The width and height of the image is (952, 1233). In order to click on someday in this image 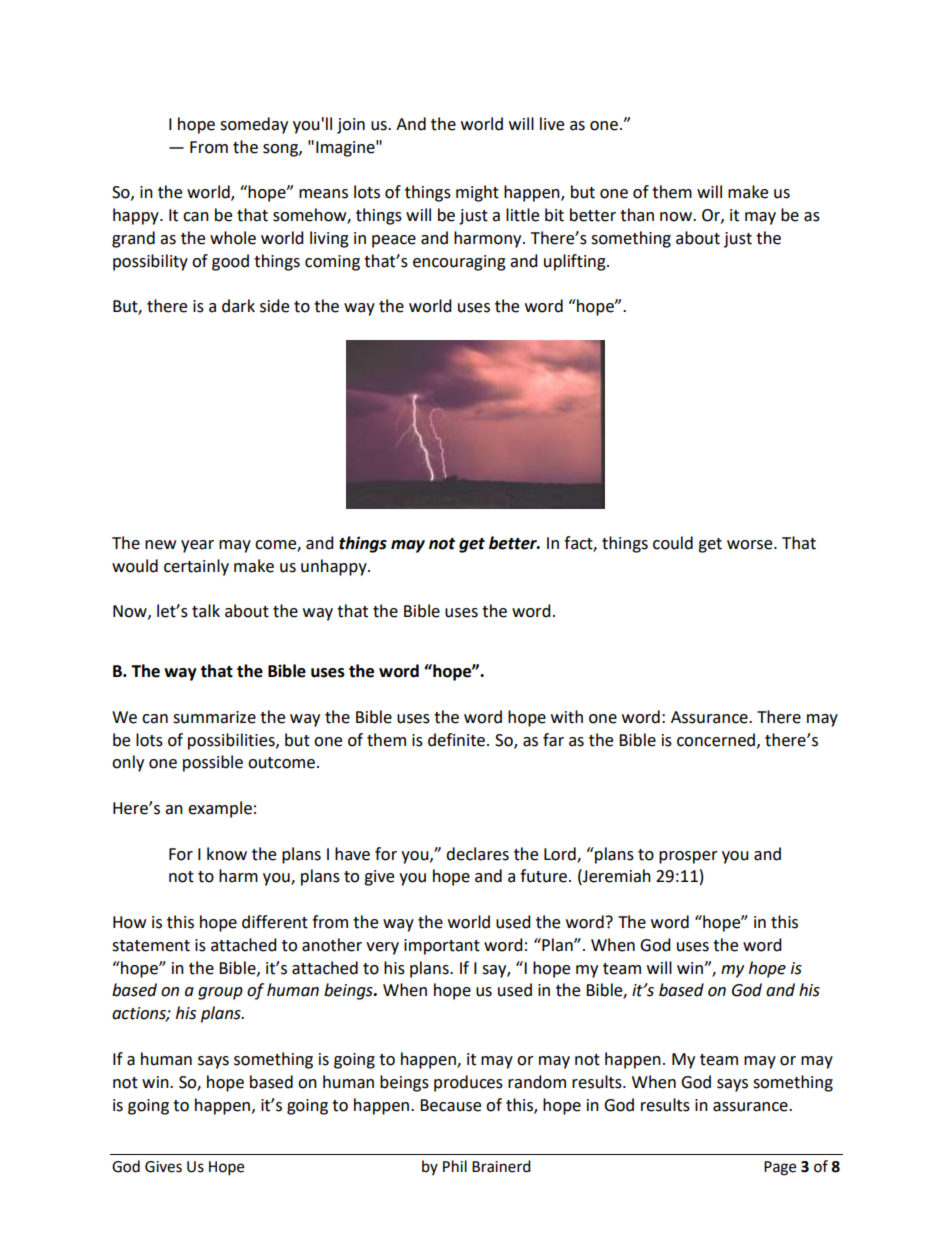, I will do `click(254, 125)`.
